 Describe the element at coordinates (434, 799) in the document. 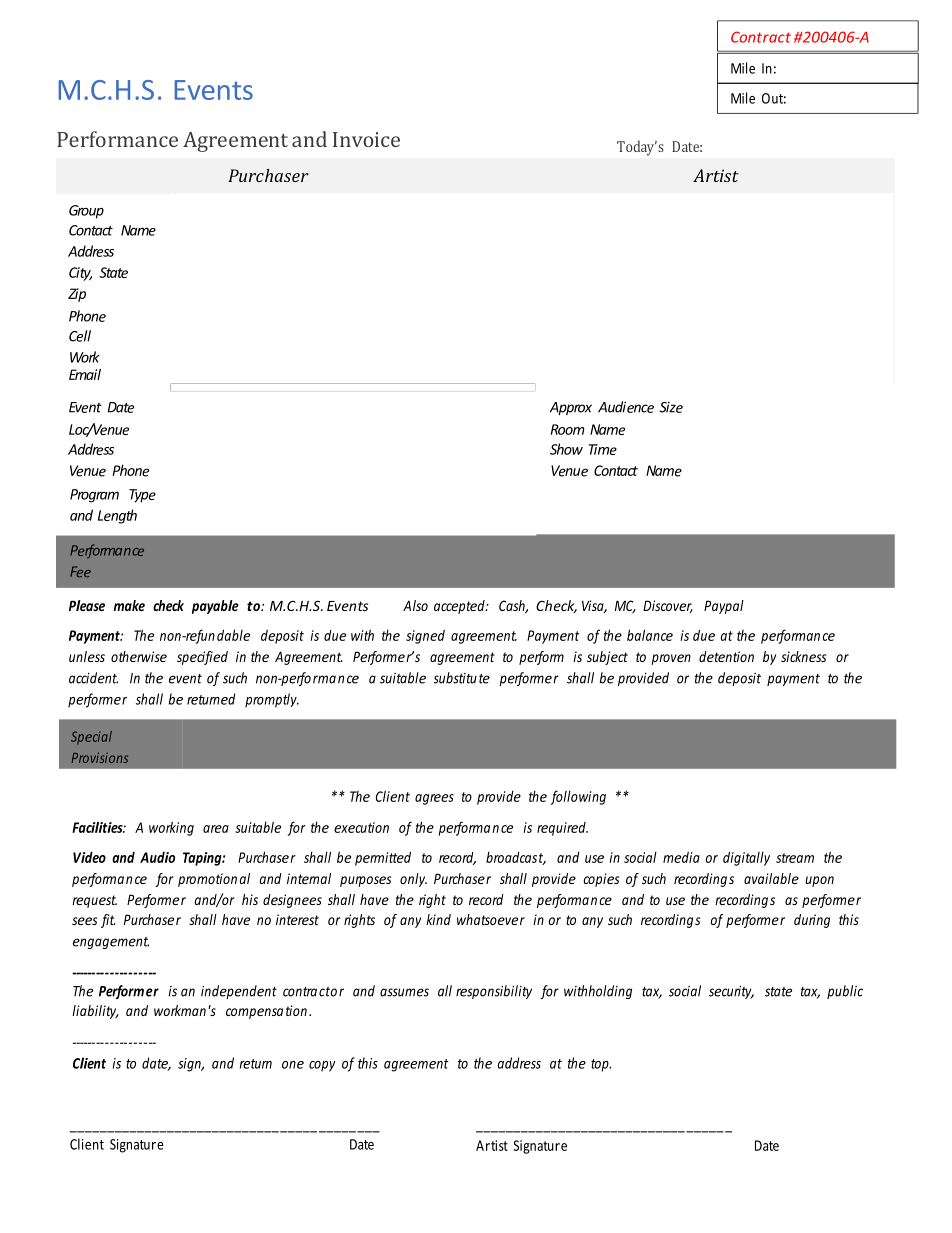

I see `agrees` at that location.
